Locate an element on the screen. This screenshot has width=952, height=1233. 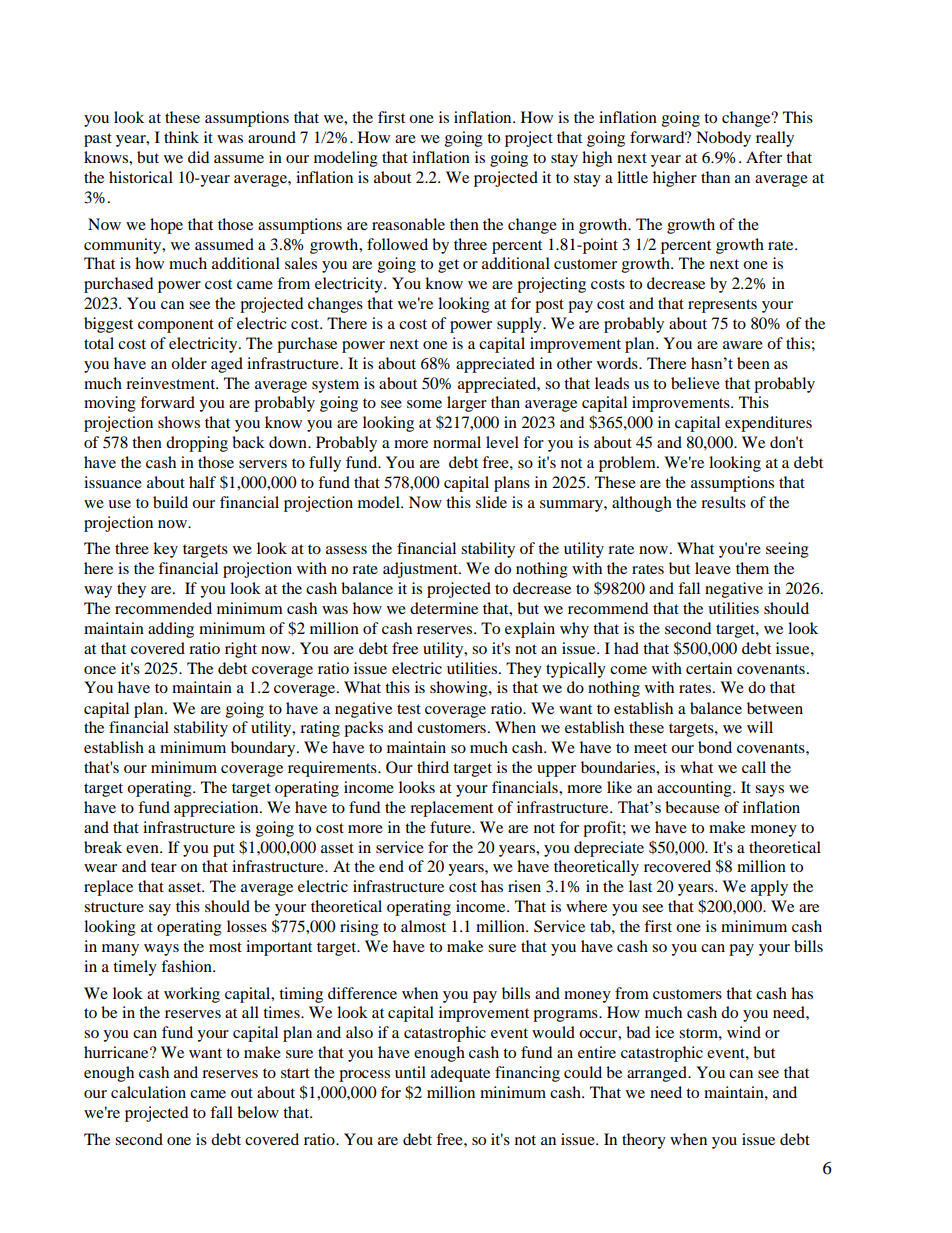
slide is located at coordinates (491, 502).
